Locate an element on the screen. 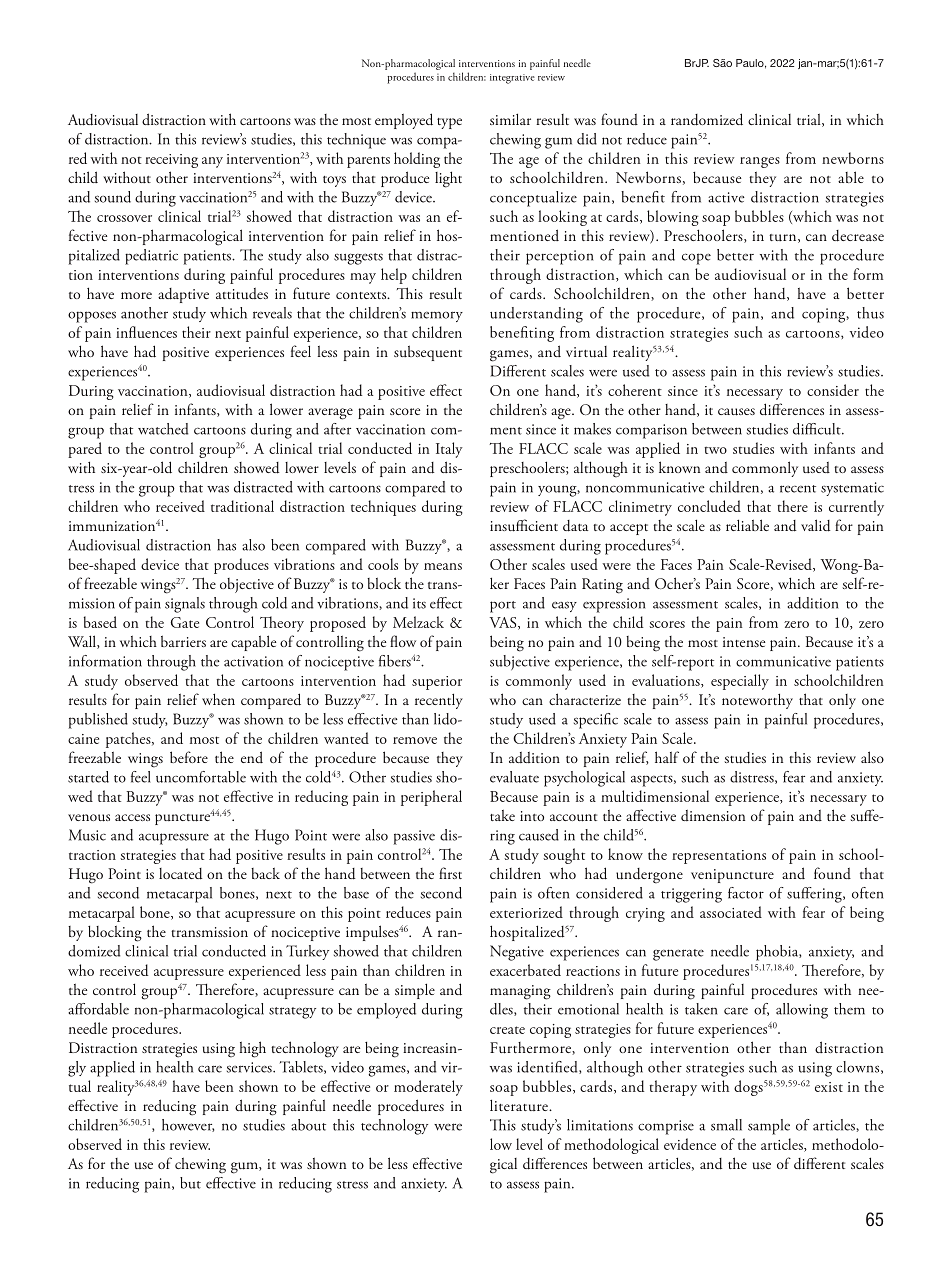 The image size is (952, 1270). literature is located at coordinates (520, 1105).
